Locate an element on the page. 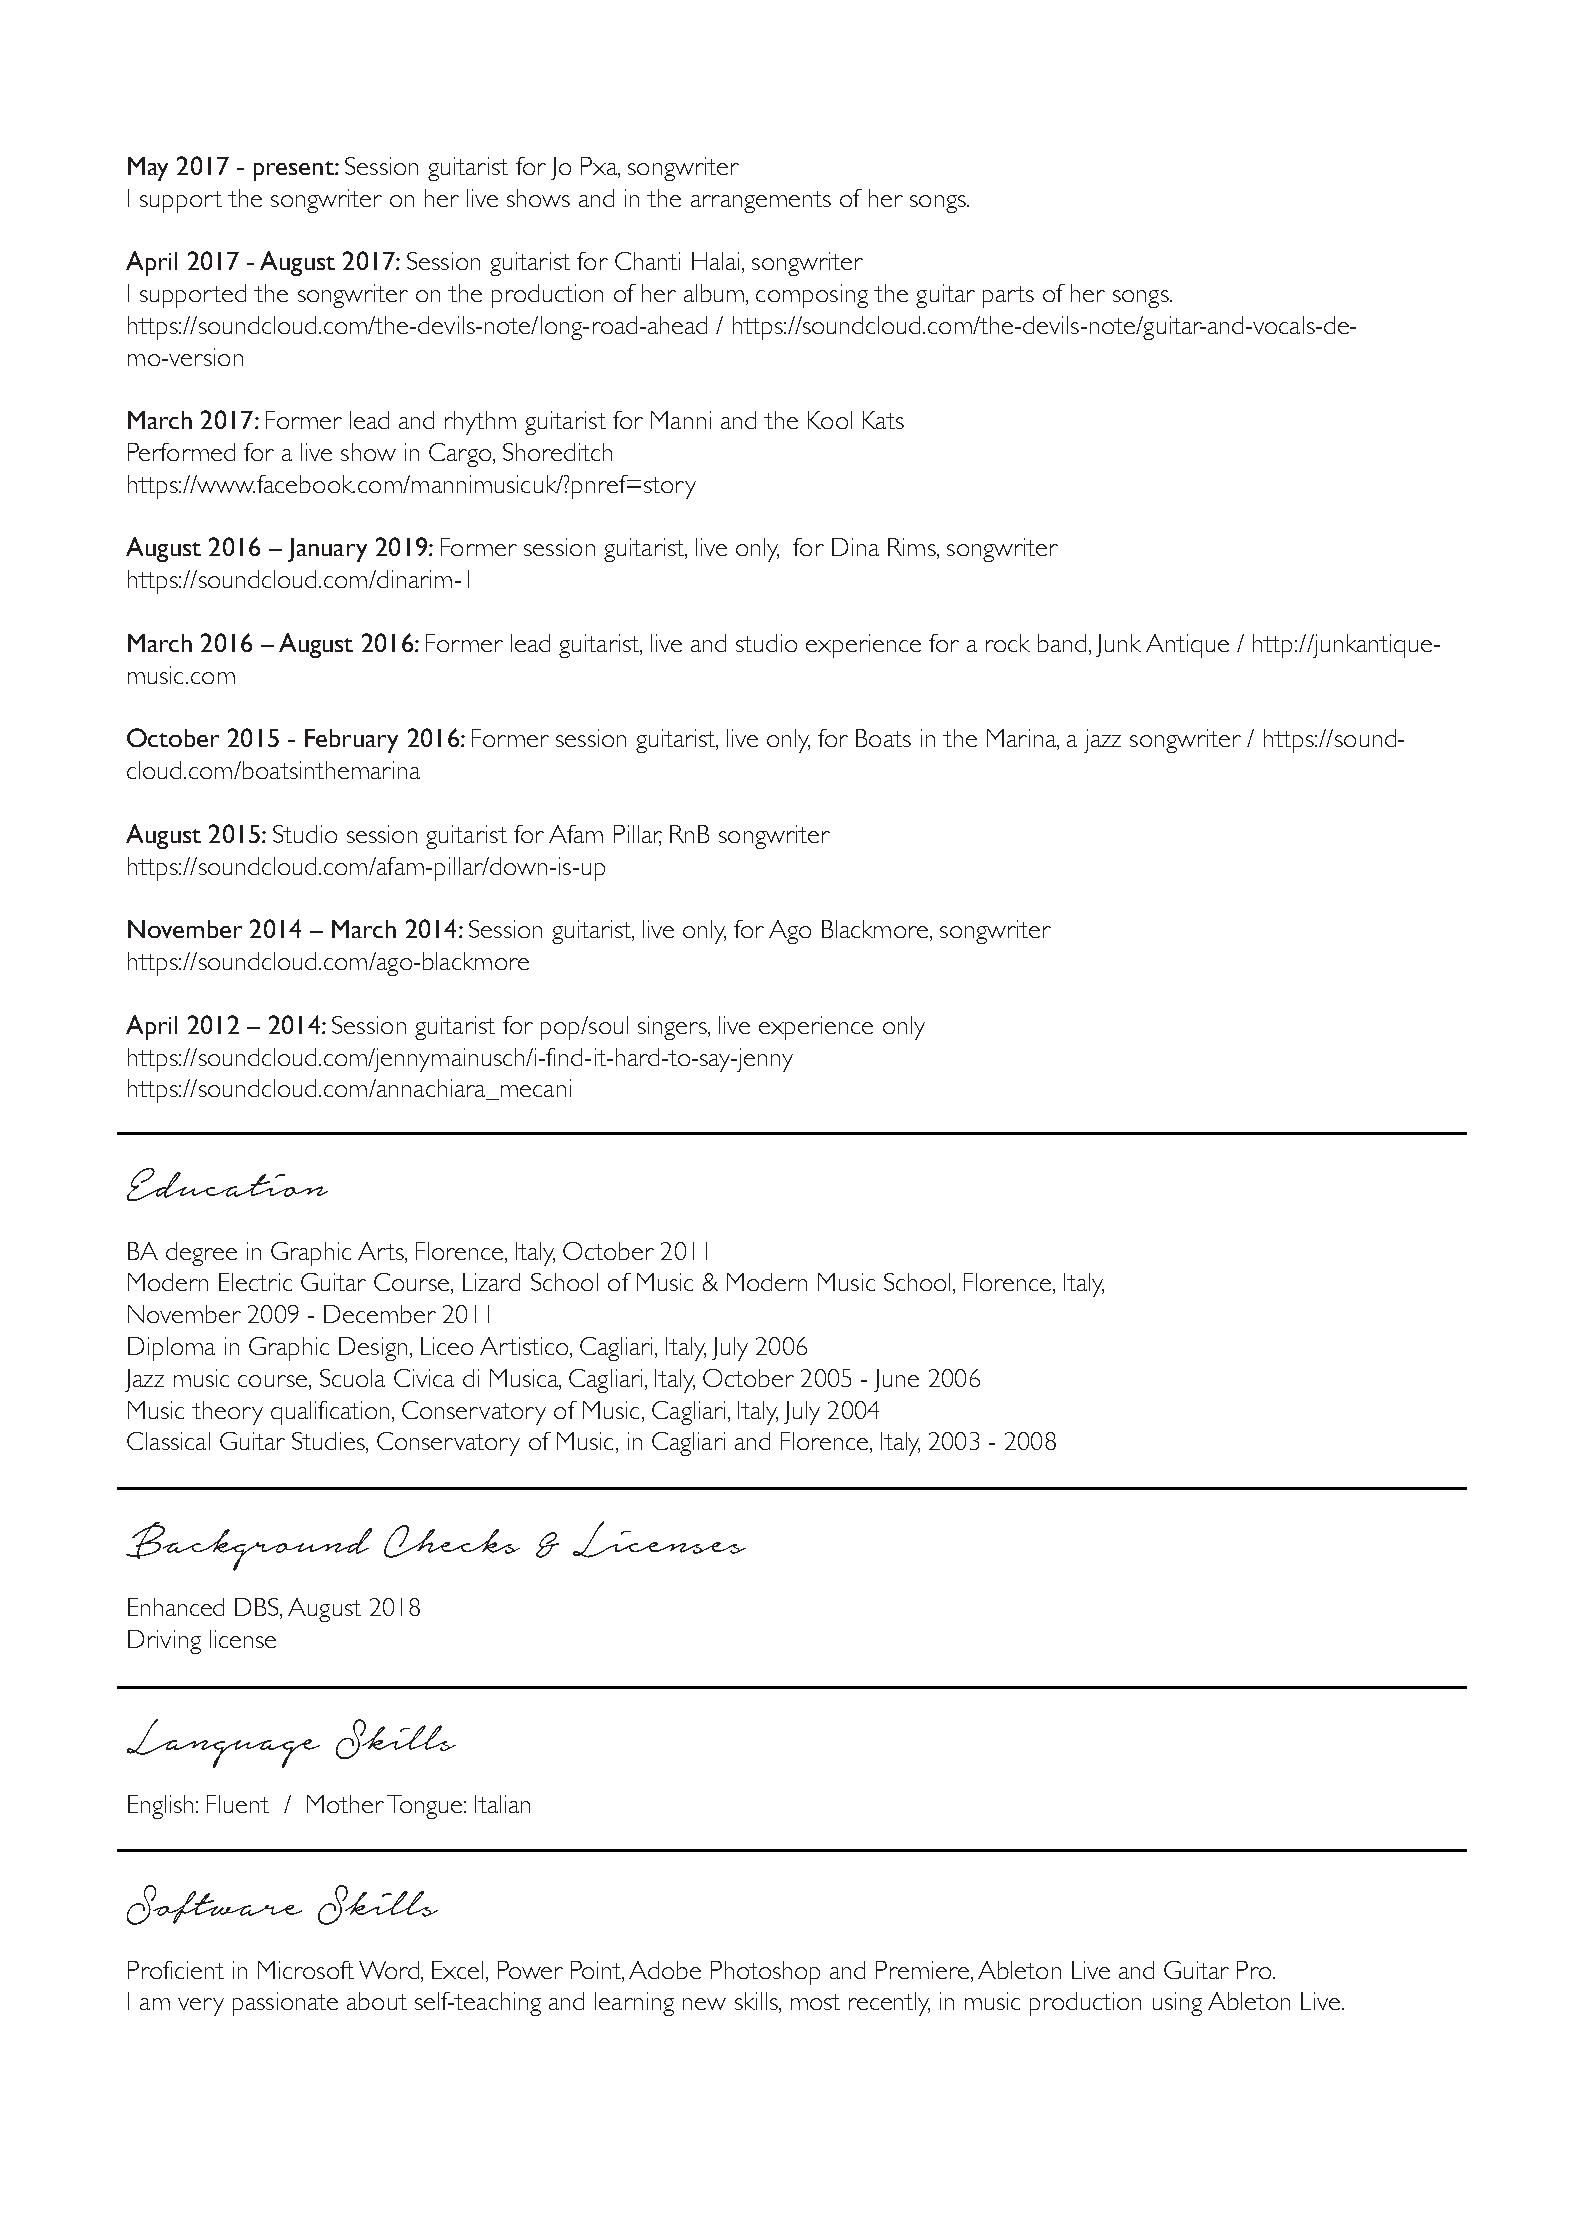 The image size is (1578, 2232). February is located at coordinates (351, 741).
